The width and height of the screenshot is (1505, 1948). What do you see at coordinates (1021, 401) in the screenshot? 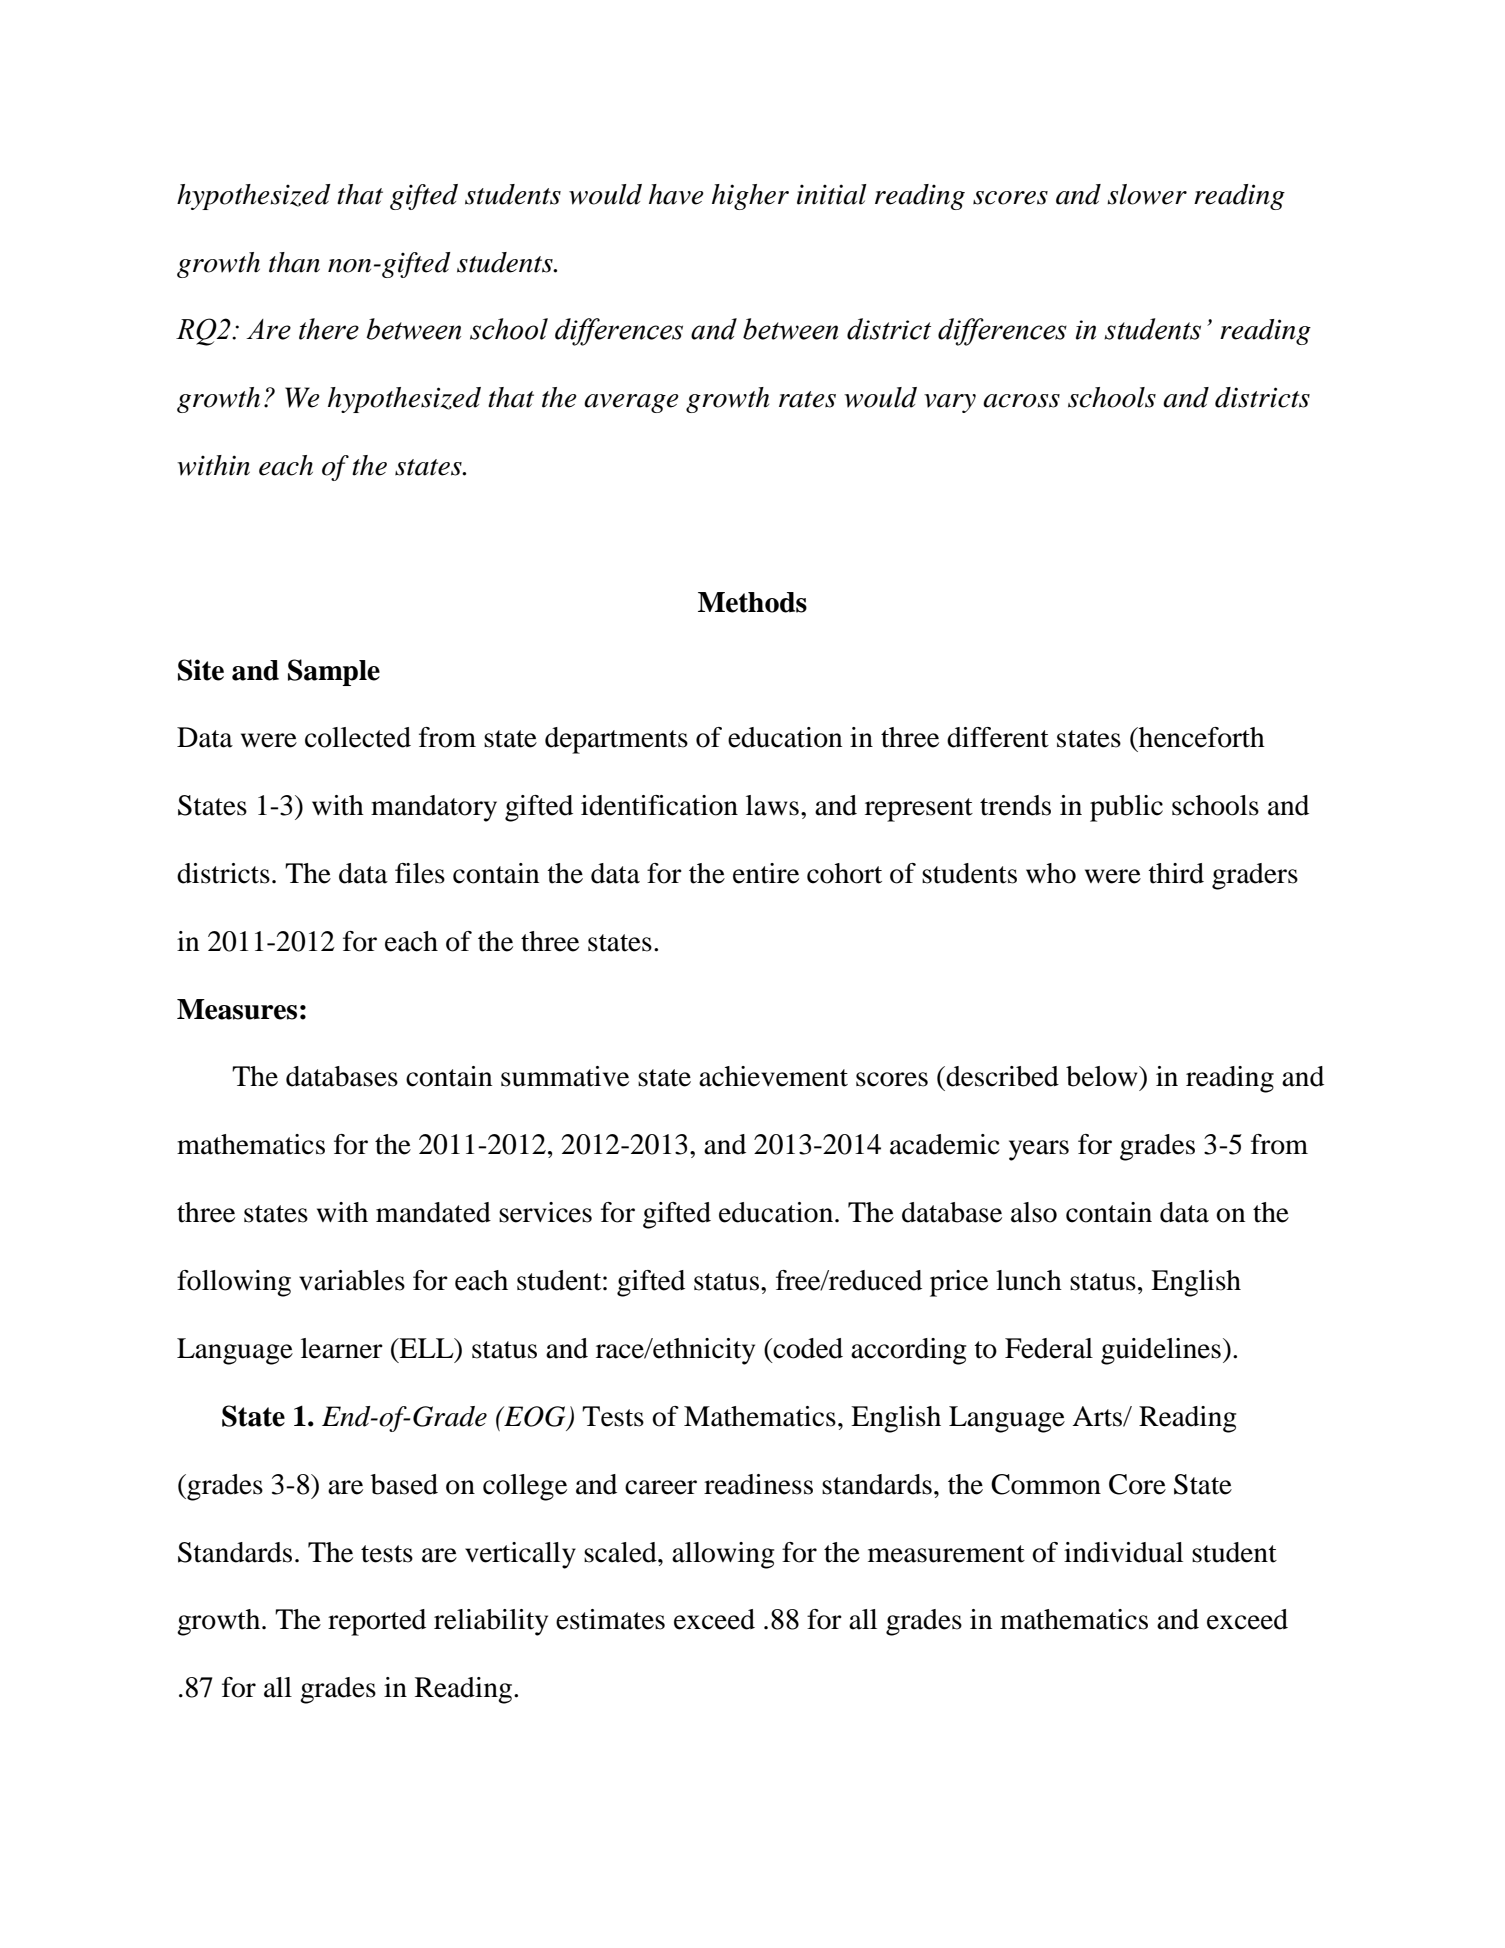
I see `across` at bounding box center [1021, 401].
